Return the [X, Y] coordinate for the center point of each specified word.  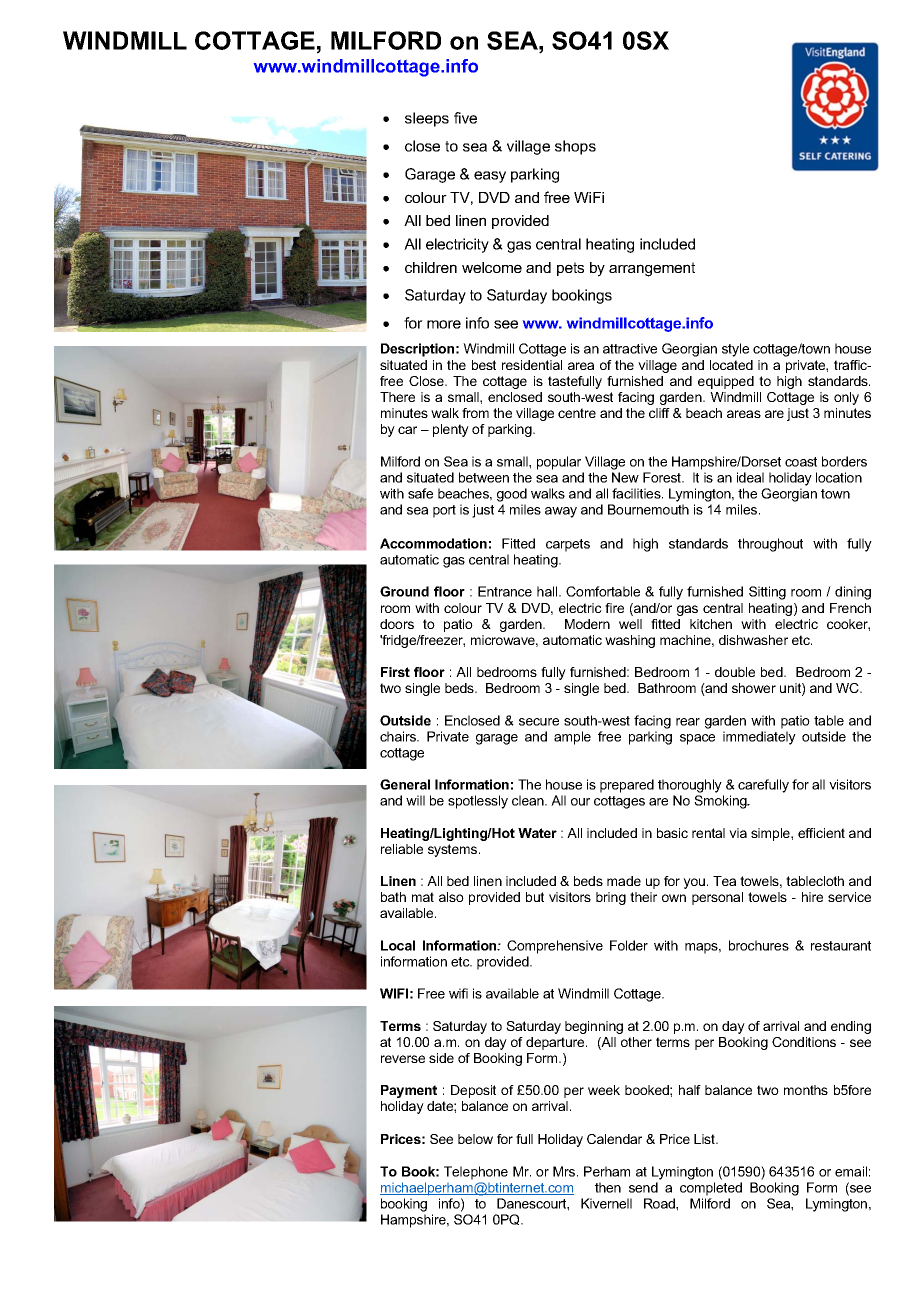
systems [454, 850]
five [465, 118]
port [444, 511]
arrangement [652, 269]
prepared [627, 786]
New [625, 477]
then [608, 1187]
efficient [821, 833]
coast [801, 462]
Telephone [476, 1173]
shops [575, 147]
